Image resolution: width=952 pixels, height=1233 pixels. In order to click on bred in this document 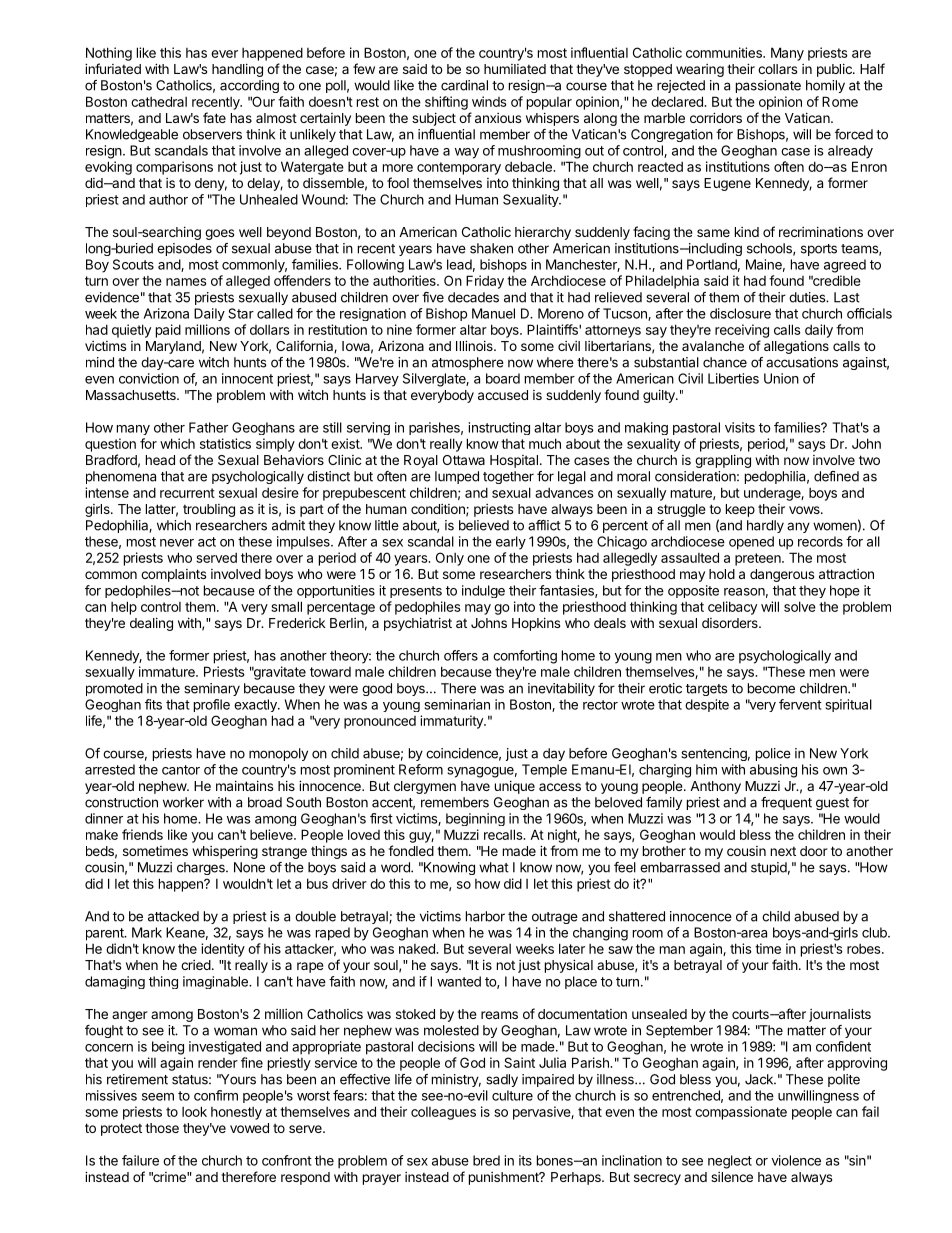, I will do `click(486, 1160)`.
